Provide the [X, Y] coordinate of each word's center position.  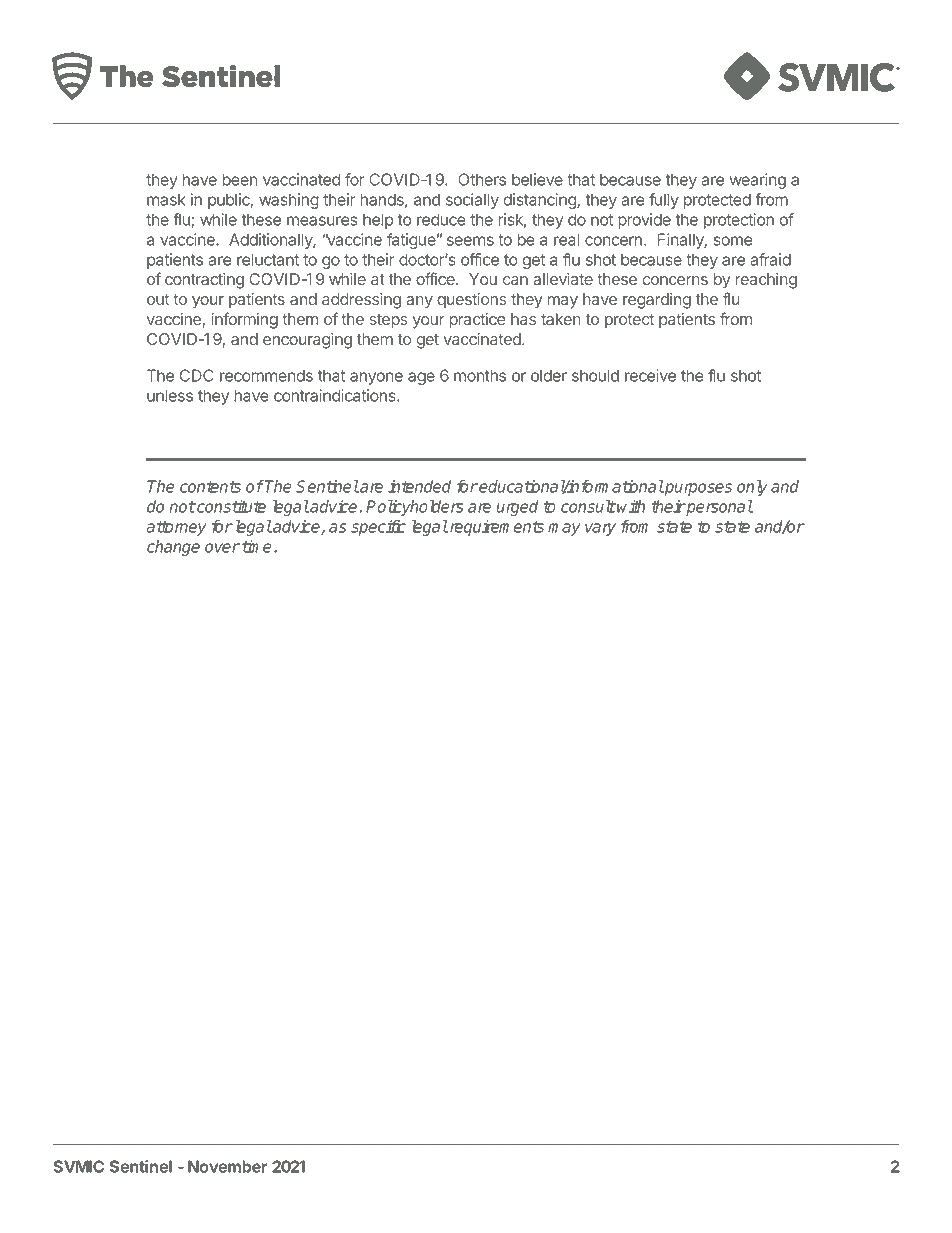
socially [472, 201]
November [227, 1166]
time [256, 546]
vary [600, 529]
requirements [495, 528]
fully [664, 201]
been [239, 179]
